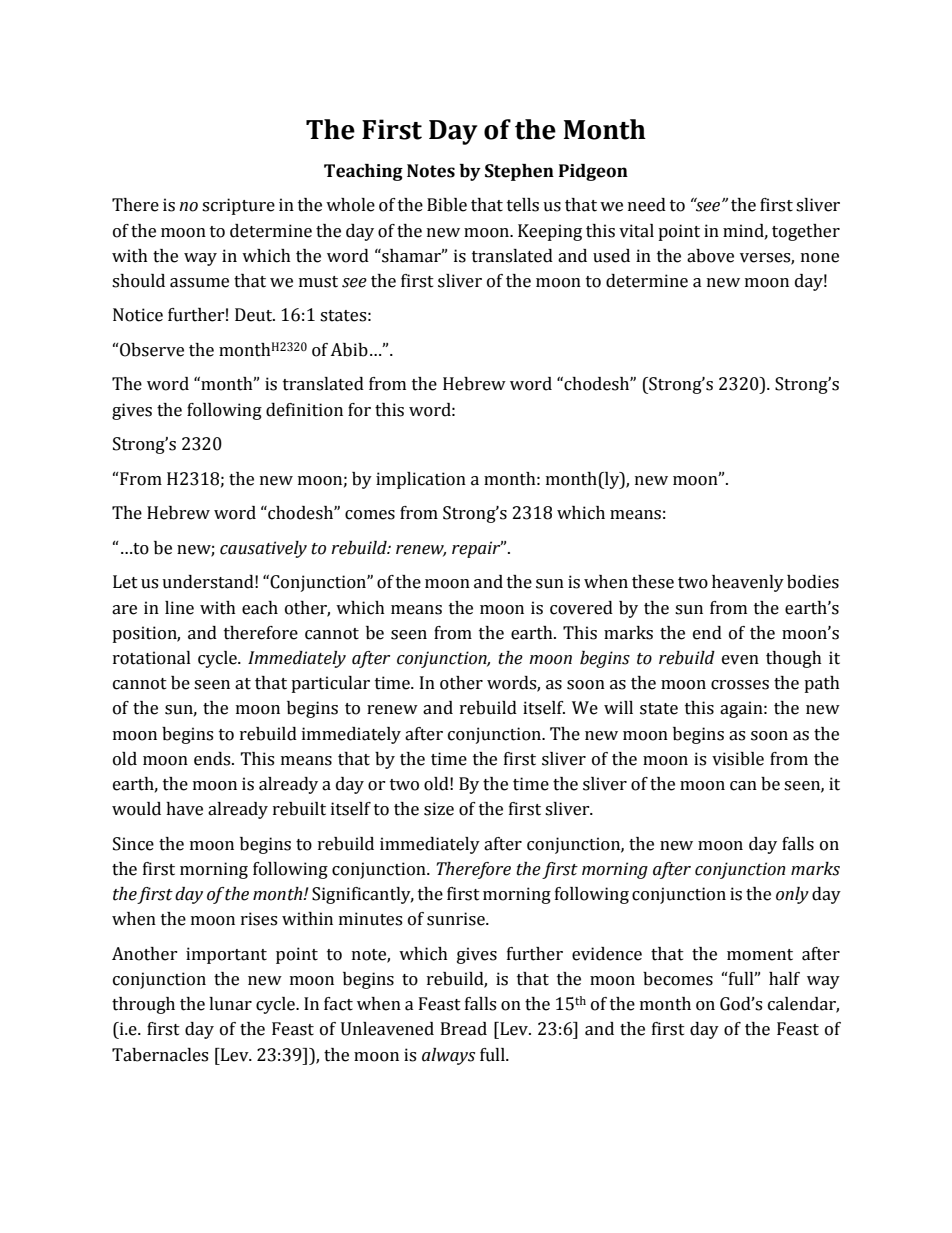  What do you see at coordinates (230, 1004) in the screenshot?
I see `lunar` at bounding box center [230, 1004].
